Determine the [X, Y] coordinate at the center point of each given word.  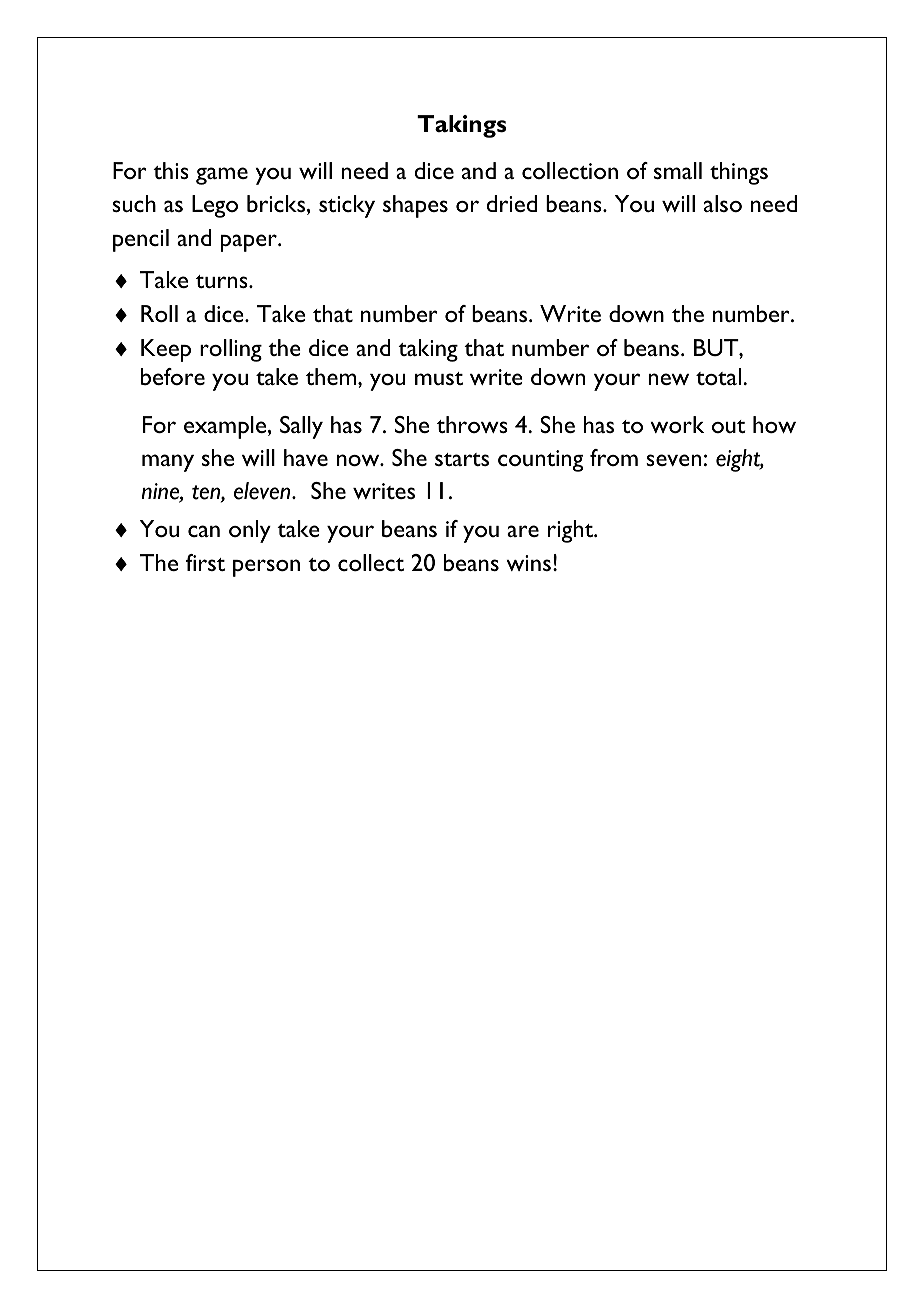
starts [462, 459]
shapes [415, 206]
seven [673, 460]
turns [223, 281]
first [205, 562]
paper [250, 243]
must [439, 378]
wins [528, 563]
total [720, 376]
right [571, 531]
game [222, 176]
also [723, 203]
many [168, 463]
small [678, 170]
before [173, 376]
